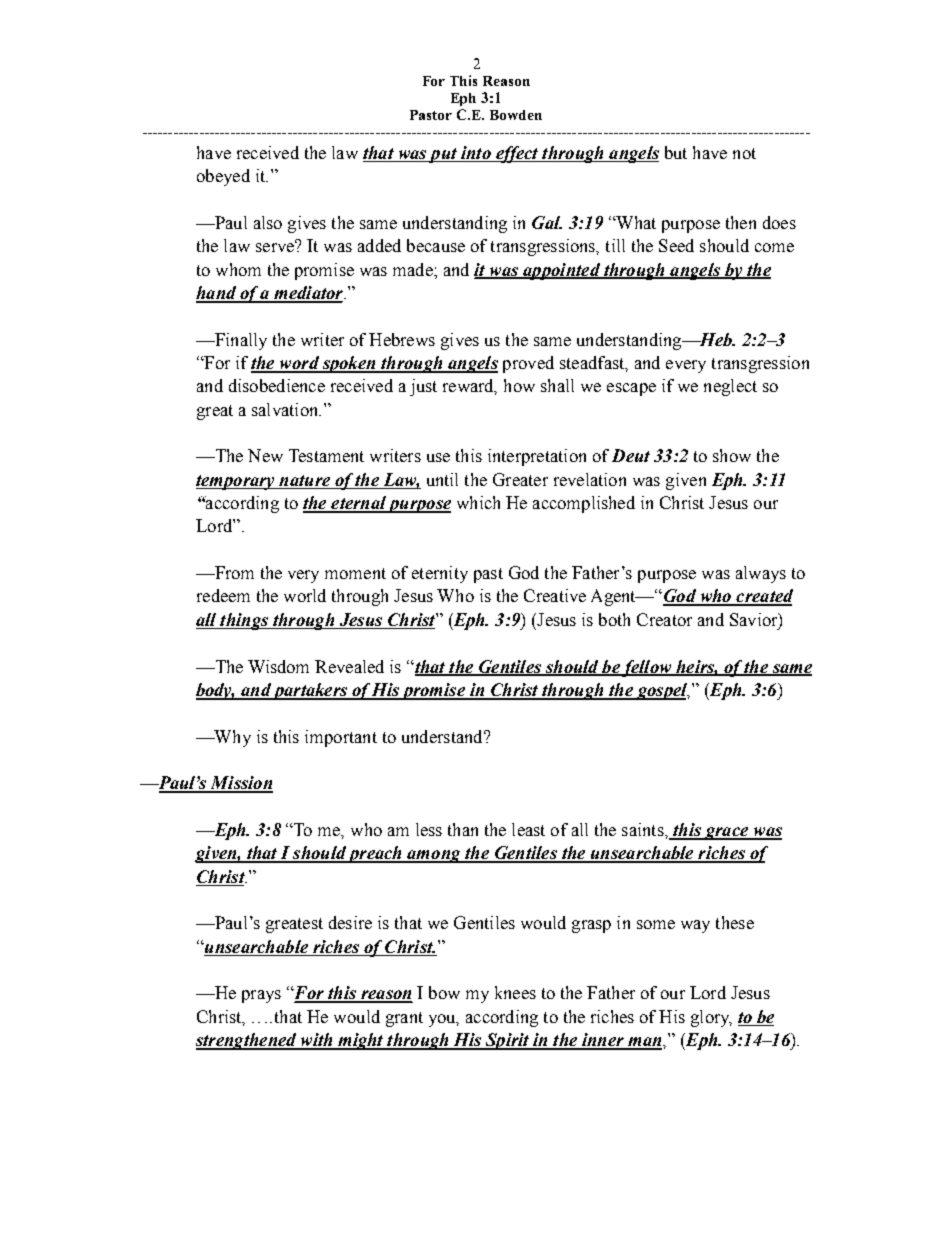 This screenshot has width=952, height=1233. I want to click on show, so click(732, 455).
